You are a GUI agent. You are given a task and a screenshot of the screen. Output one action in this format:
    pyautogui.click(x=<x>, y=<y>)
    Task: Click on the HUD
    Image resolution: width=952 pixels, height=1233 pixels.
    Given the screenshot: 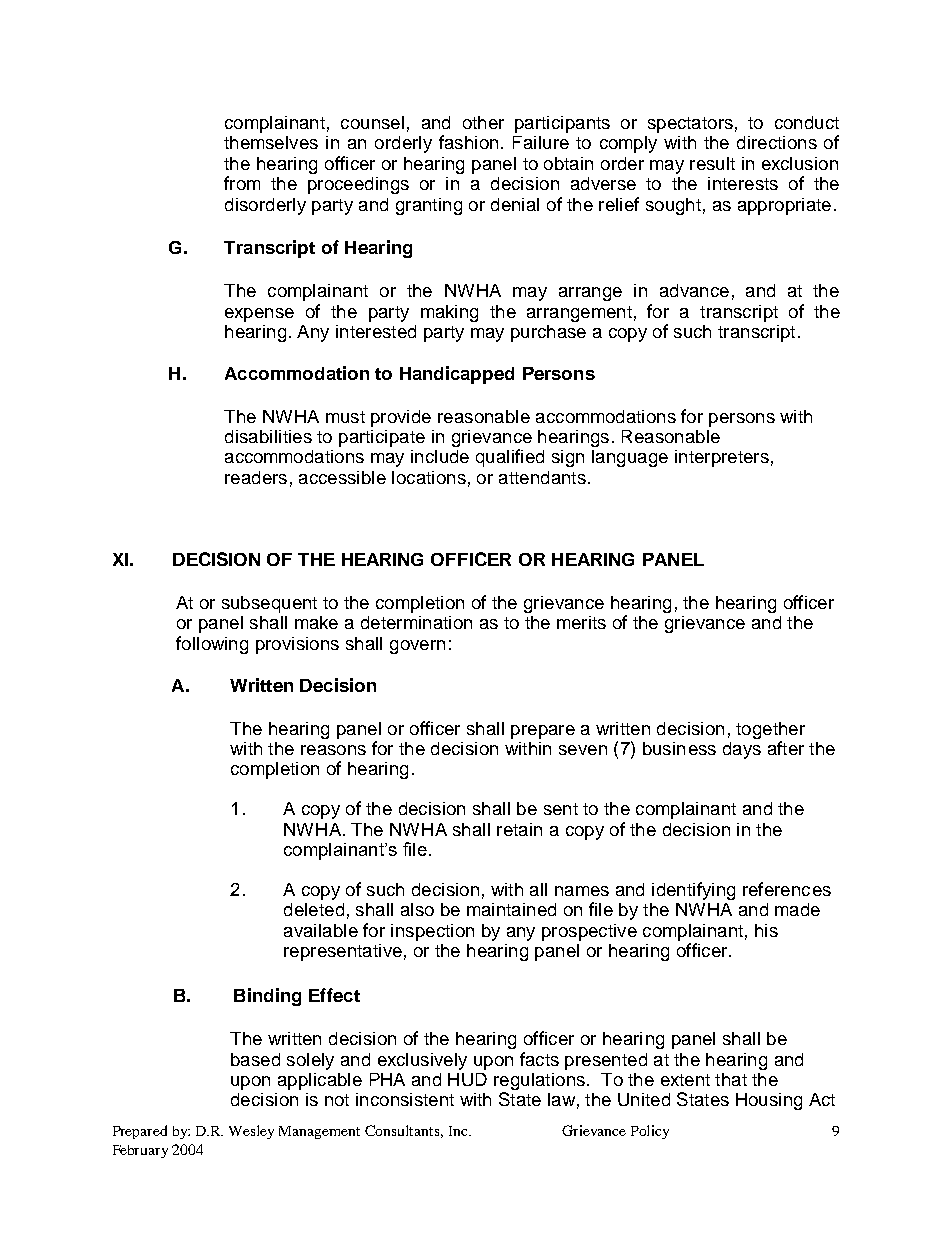 What is the action you would take?
    pyautogui.click(x=467, y=1079)
